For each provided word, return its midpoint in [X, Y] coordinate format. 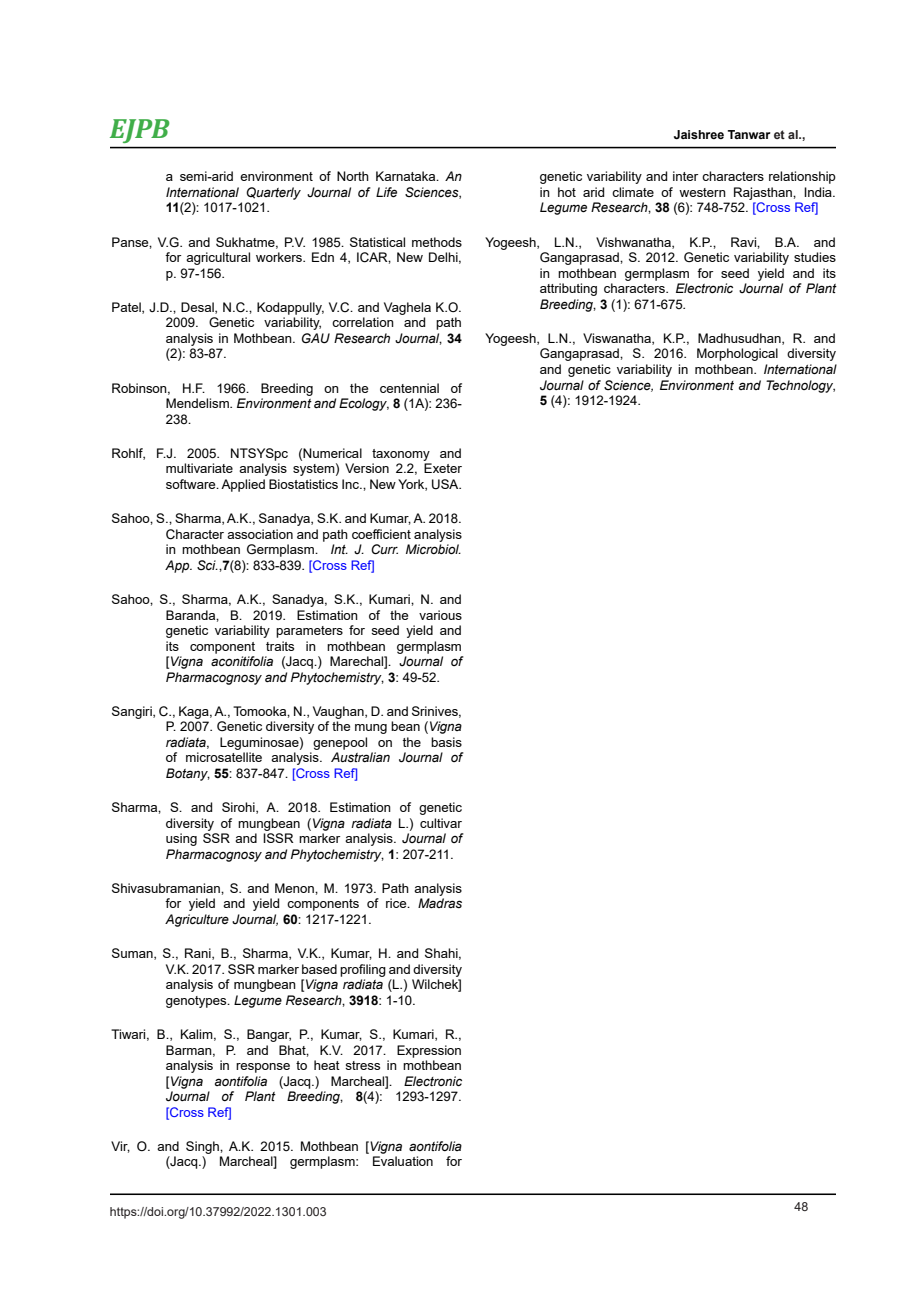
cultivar [441, 823]
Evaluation [403, 1161]
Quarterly [273, 193]
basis [446, 742]
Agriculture [197, 920]
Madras [440, 903]
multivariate [199, 468]
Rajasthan [764, 193]
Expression [429, 1051]
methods [437, 242]
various [440, 615]
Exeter [443, 468]
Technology [800, 386]
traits [280, 646]
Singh [203, 1147]
